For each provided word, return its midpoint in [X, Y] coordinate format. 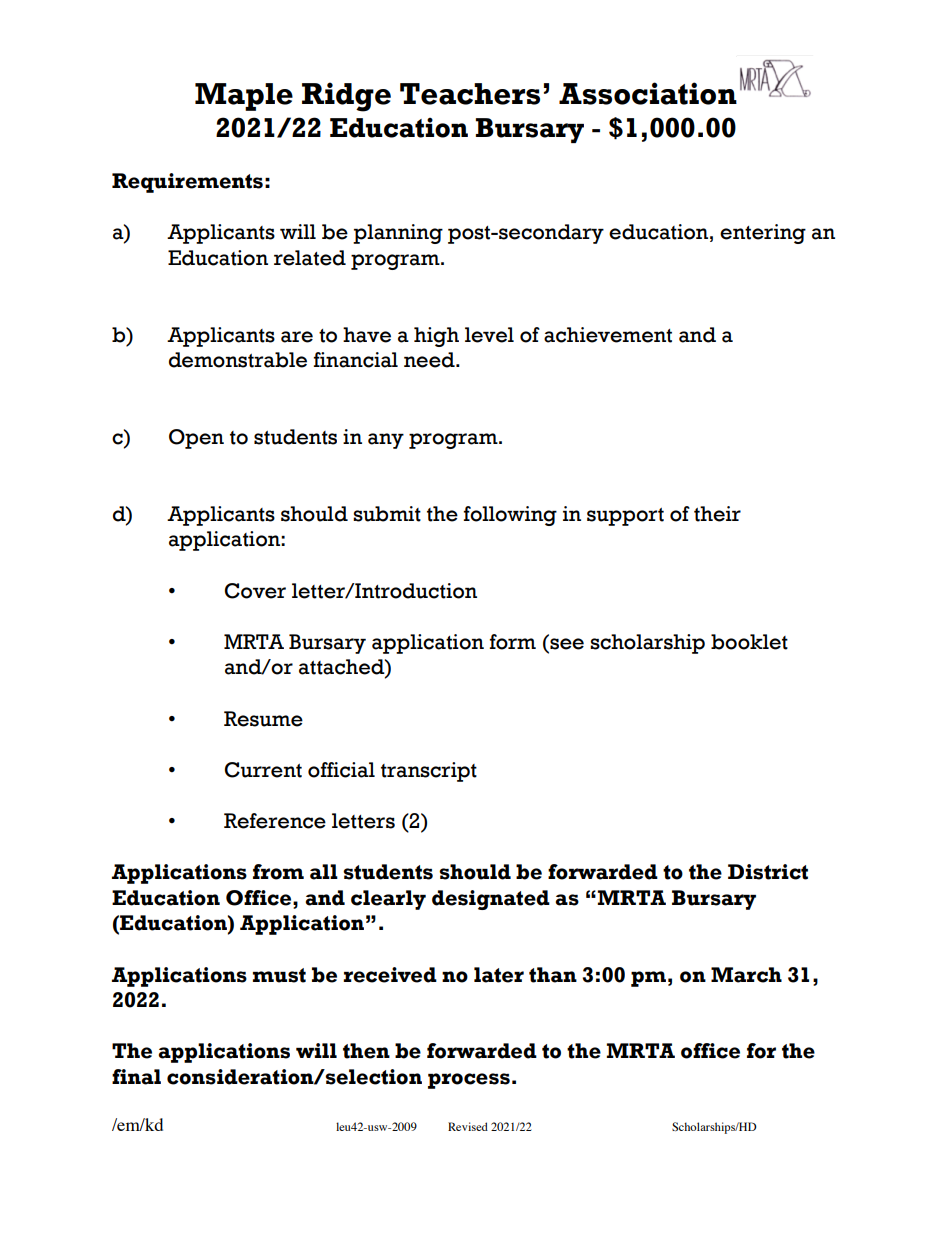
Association [648, 93]
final [136, 1077]
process [469, 1081]
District [768, 872]
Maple [244, 97]
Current [263, 770]
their [717, 514]
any [386, 441]
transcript [429, 772]
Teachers [470, 94]
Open [196, 439]
